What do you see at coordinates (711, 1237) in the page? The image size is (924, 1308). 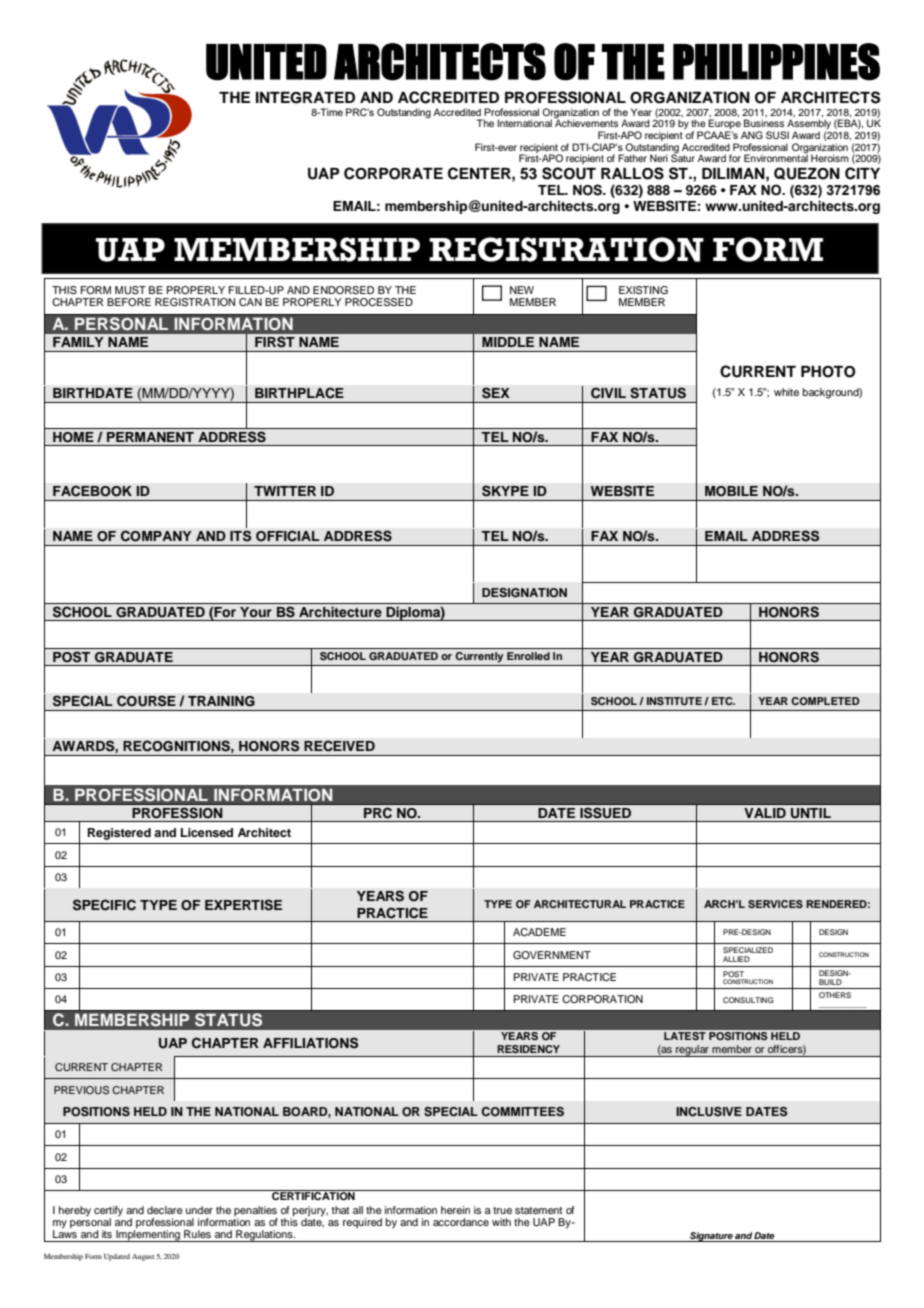 I see `Signature` at bounding box center [711, 1237].
